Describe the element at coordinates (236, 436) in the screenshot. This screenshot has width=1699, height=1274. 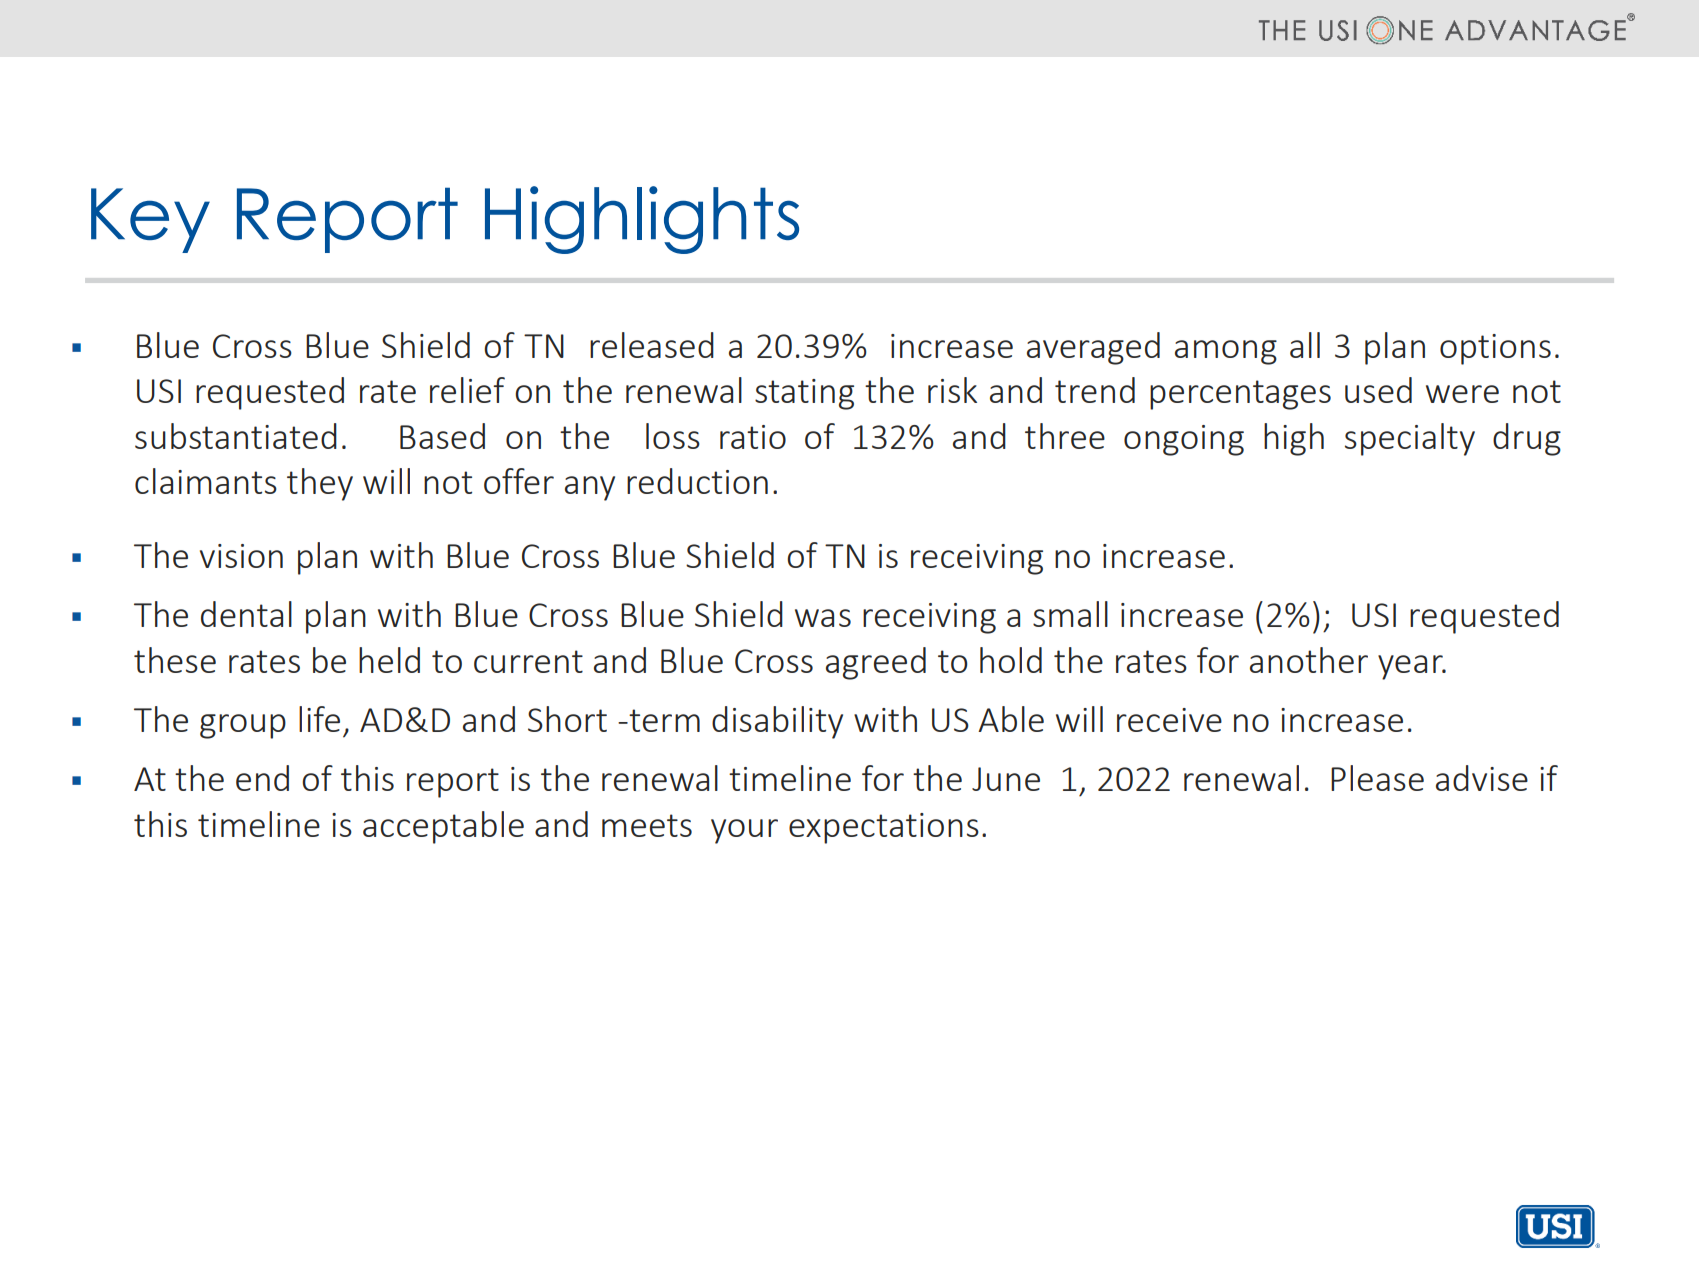
I see `substantiated` at that location.
